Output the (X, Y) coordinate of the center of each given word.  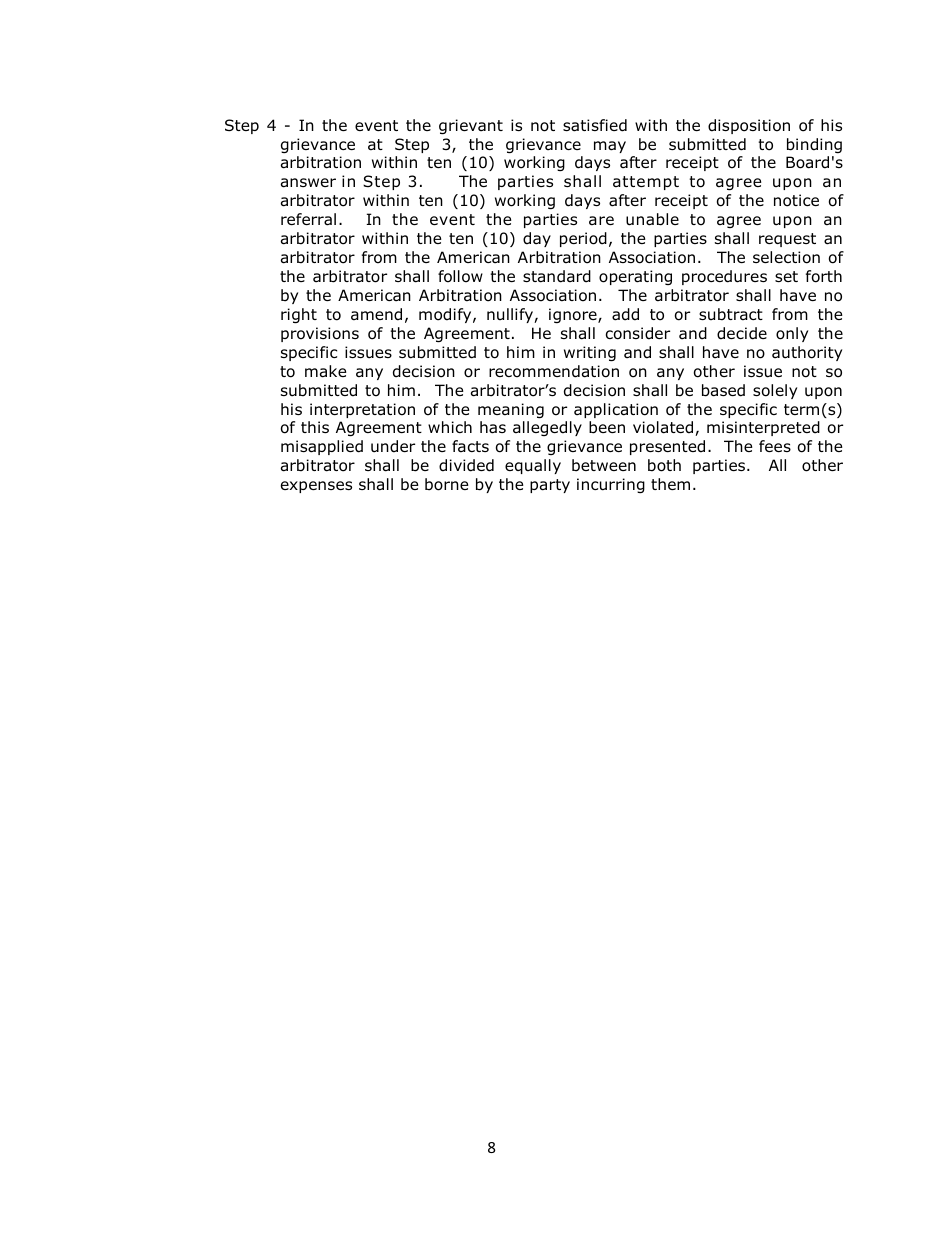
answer (308, 183)
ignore (574, 315)
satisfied (595, 125)
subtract (731, 314)
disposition (749, 126)
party (550, 486)
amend (376, 314)
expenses (316, 487)
